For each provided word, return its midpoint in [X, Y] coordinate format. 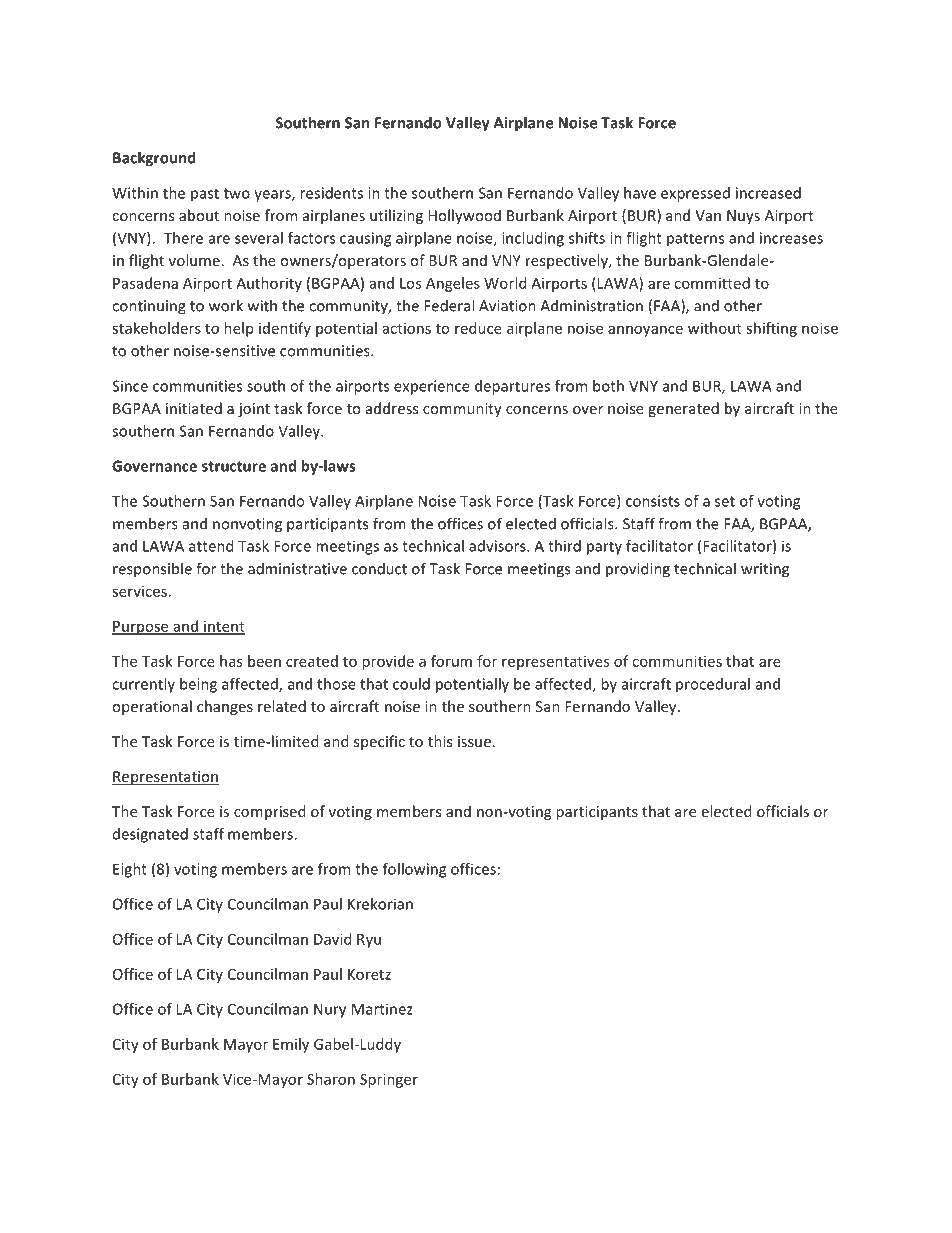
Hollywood [464, 216]
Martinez [382, 1009]
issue [474, 741]
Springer [389, 1080]
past [205, 195]
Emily [291, 1045]
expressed [695, 194]
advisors [498, 546]
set [725, 501]
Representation [165, 778]
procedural [713, 685]
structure [234, 466]
